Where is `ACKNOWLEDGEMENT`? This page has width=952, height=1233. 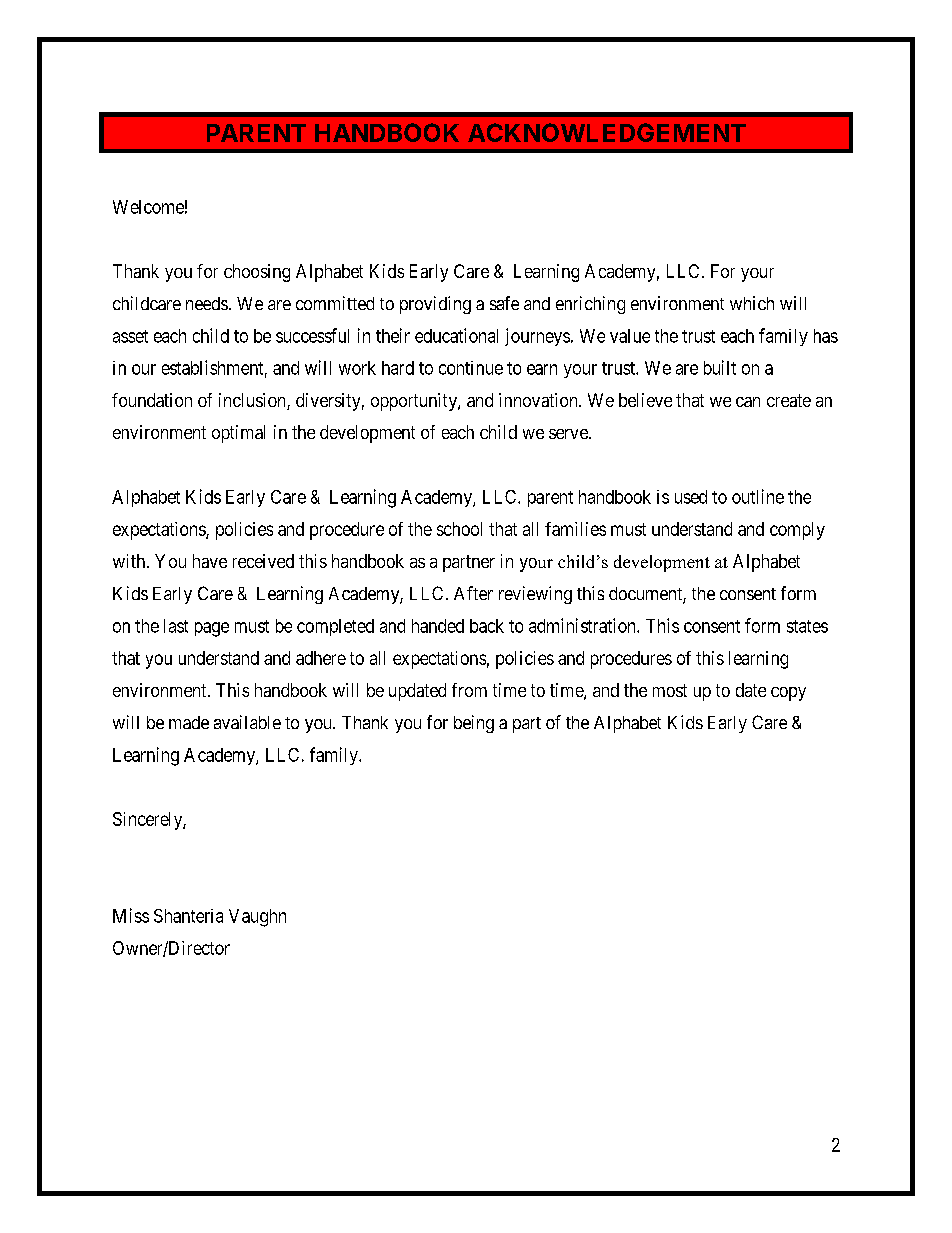
ACKNOWLEDGEMENT is located at coordinates (607, 132).
